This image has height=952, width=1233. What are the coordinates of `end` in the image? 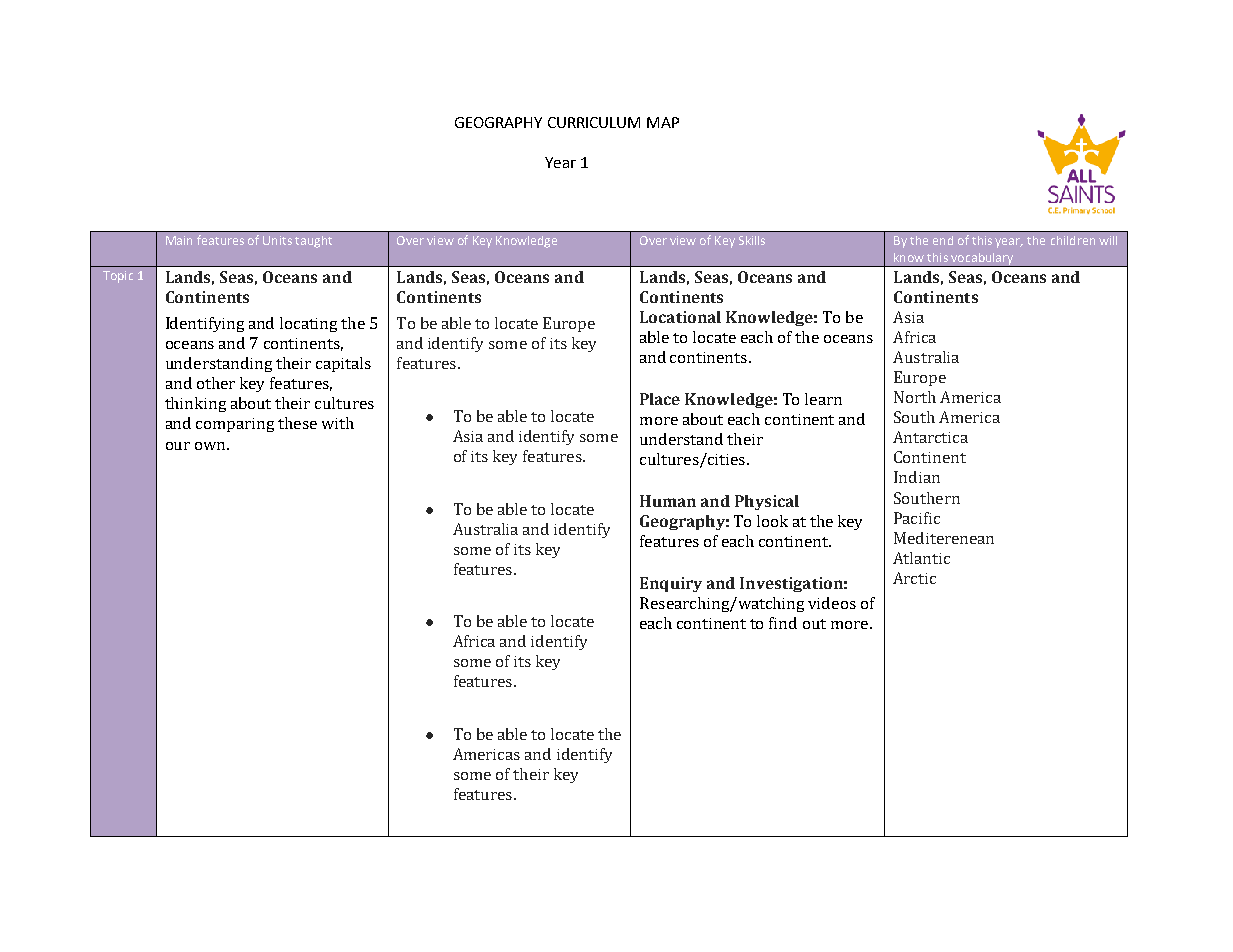 It's located at (943, 240).
